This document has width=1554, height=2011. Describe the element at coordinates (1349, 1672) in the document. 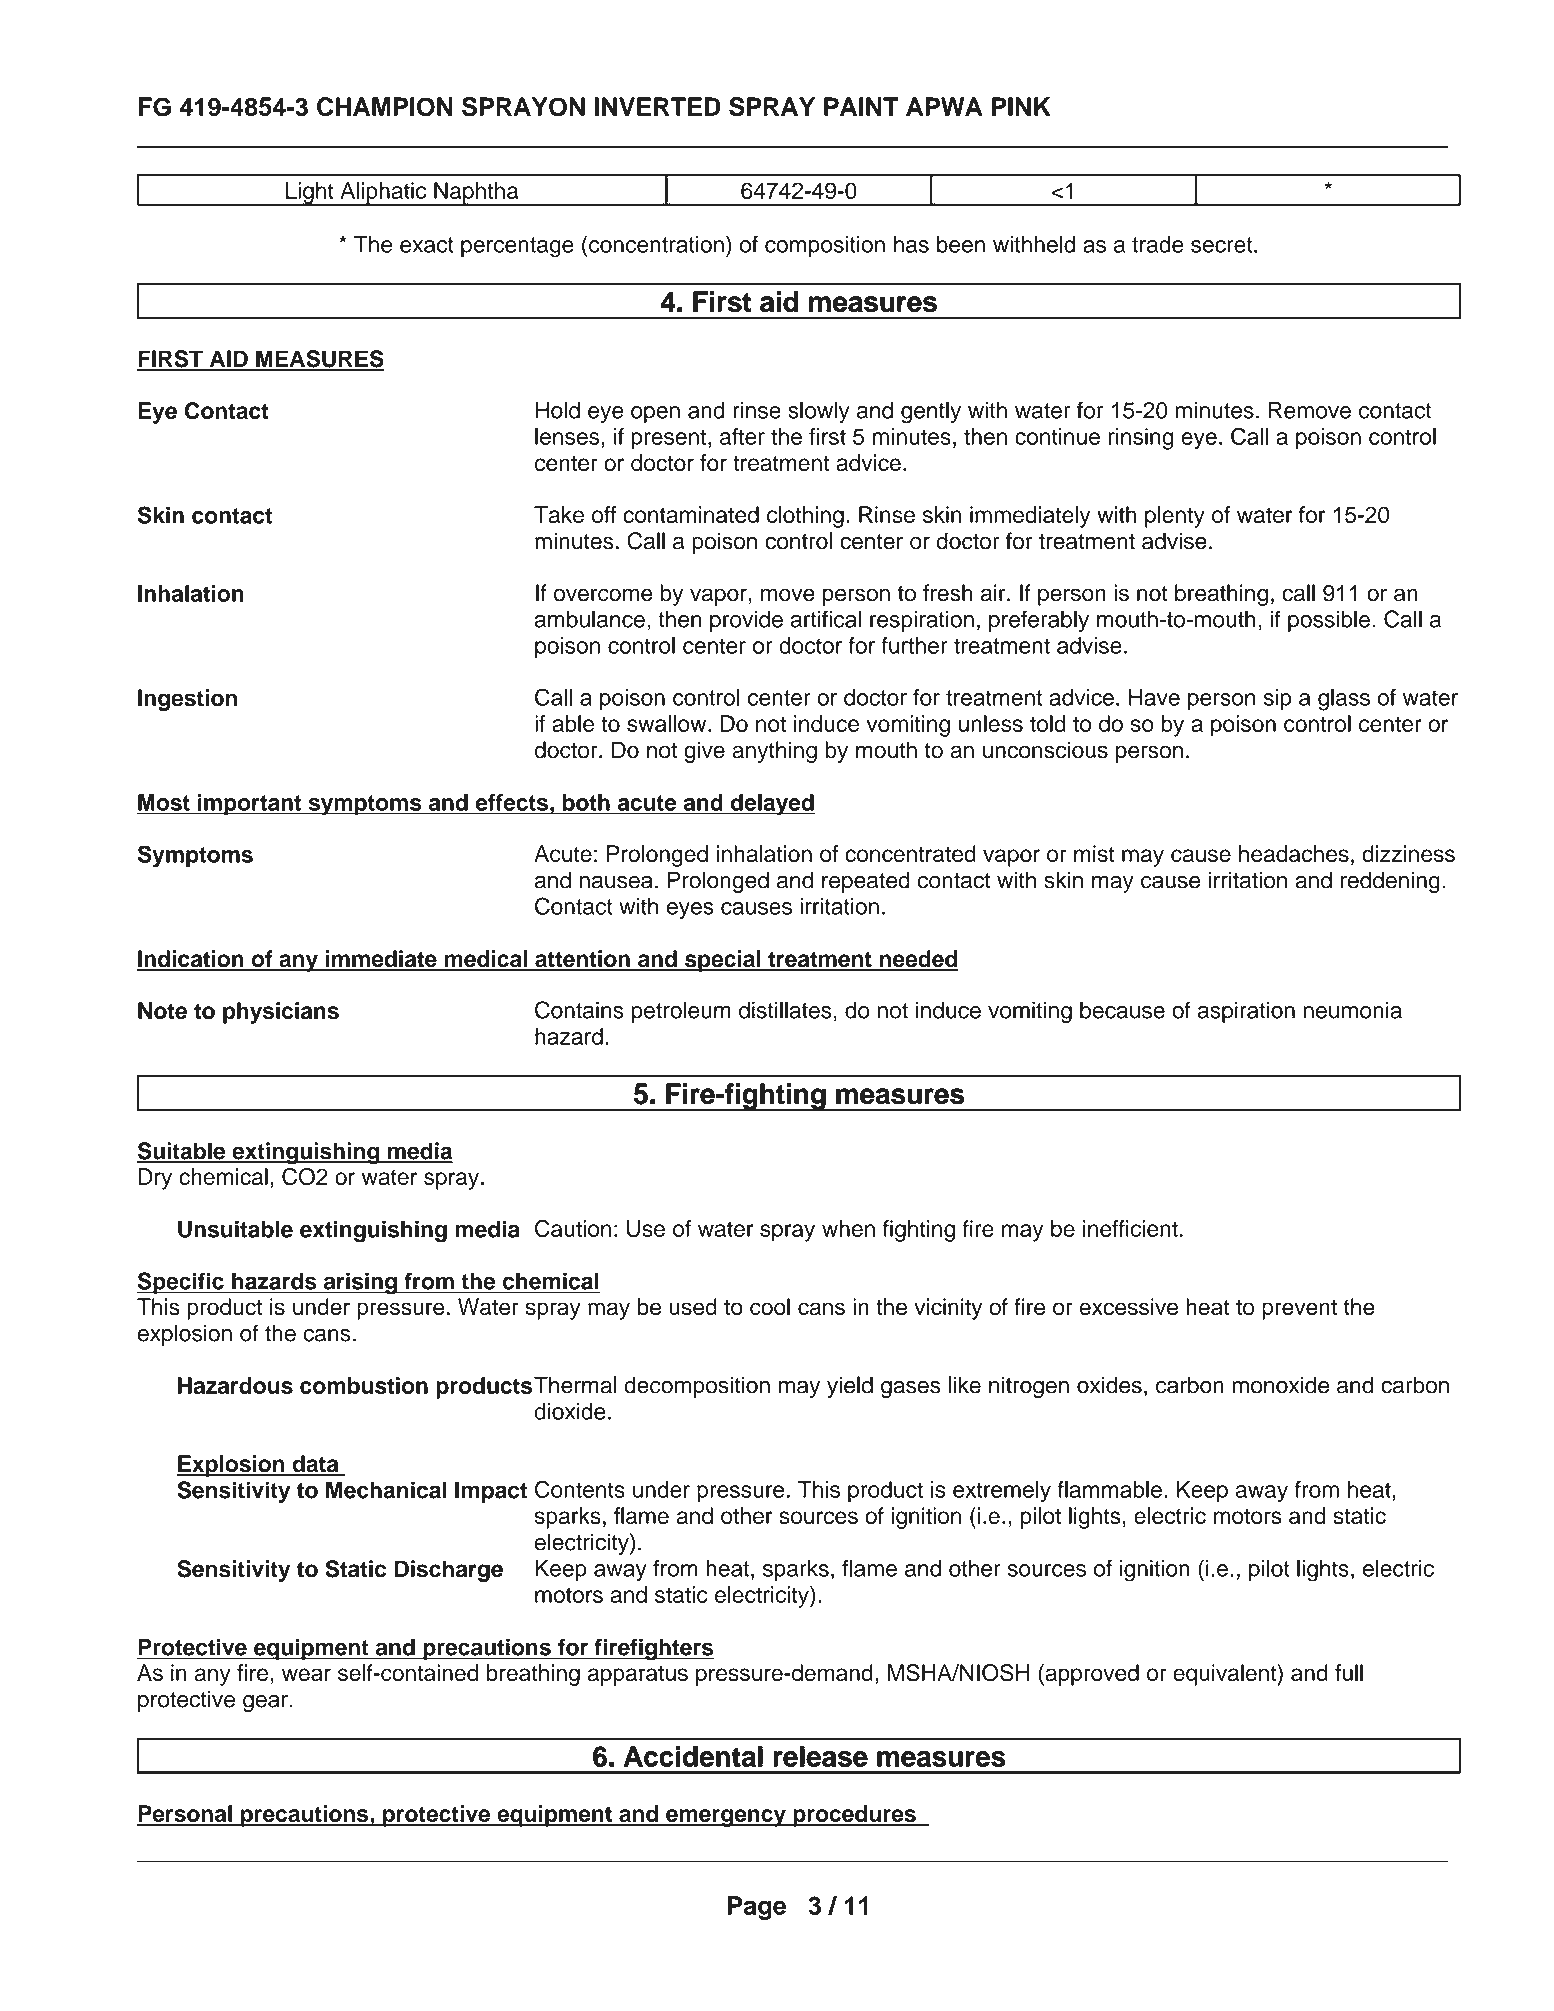

I see `full` at that location.
